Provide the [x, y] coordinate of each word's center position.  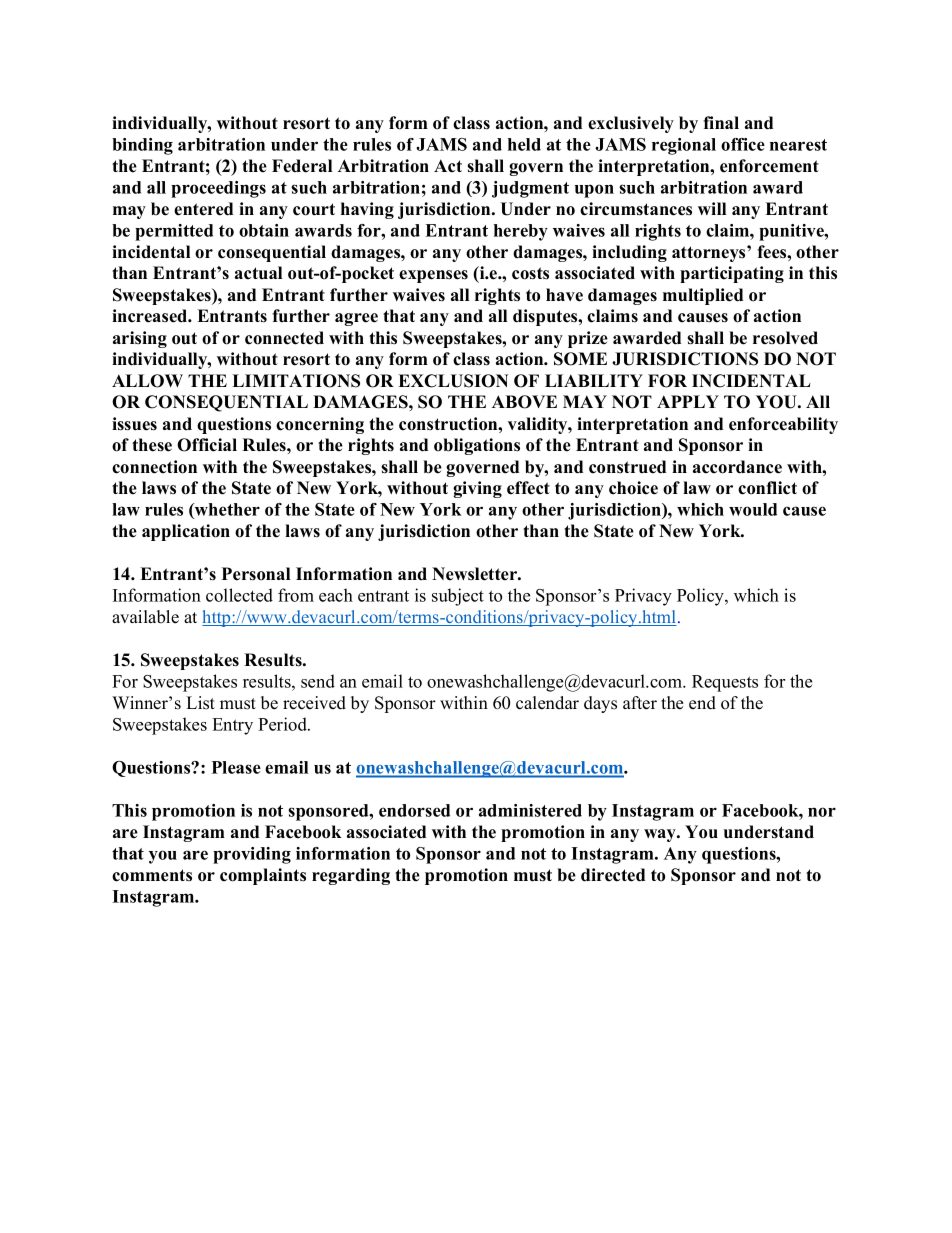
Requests [725, 683]
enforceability [783, 425]
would [753, 509]
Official [207, 445]
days [600, 704]
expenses [433, 276]
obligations [477, 446]
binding [142, 146]
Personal [256, 574]
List [200, 703]
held [524, 144]
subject [458, 597]
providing [252, 855]
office [743, 144]
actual [258, 273]
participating [732, 274]
